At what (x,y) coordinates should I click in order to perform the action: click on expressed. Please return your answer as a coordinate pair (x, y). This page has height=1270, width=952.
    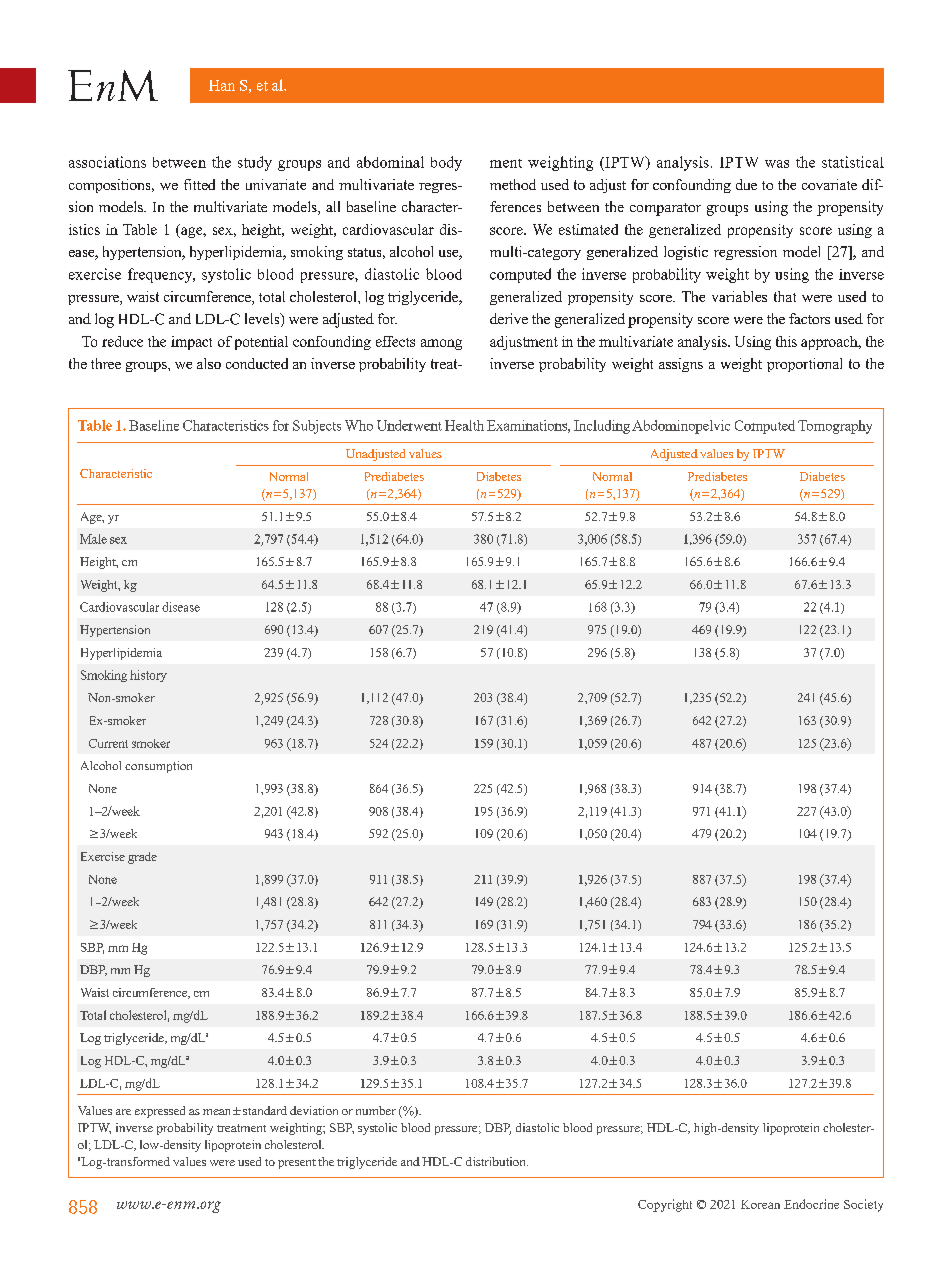
    Looking at the image, I should click on (160, 1112).
